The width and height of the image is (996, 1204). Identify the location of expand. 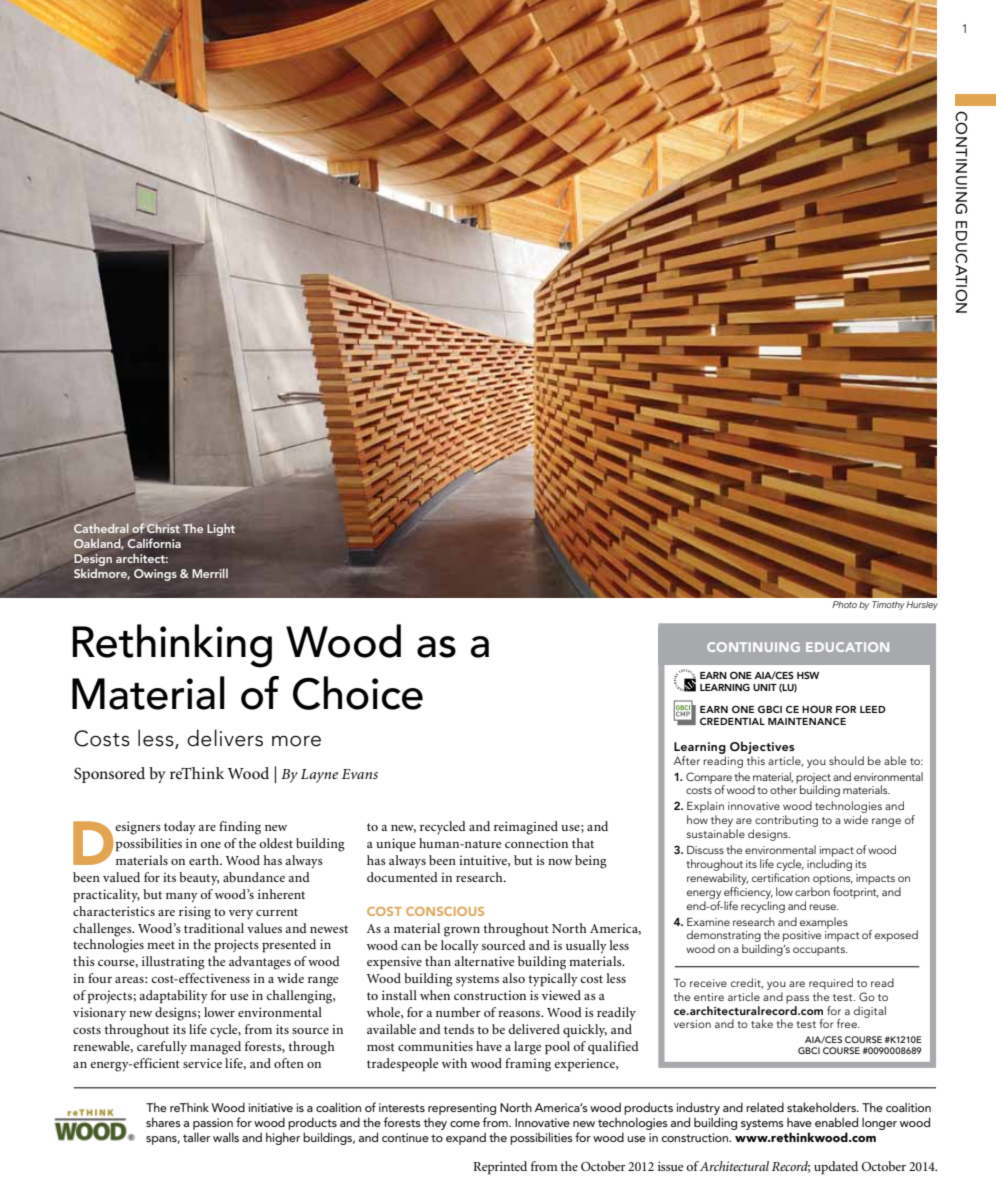
(466, 1138).
